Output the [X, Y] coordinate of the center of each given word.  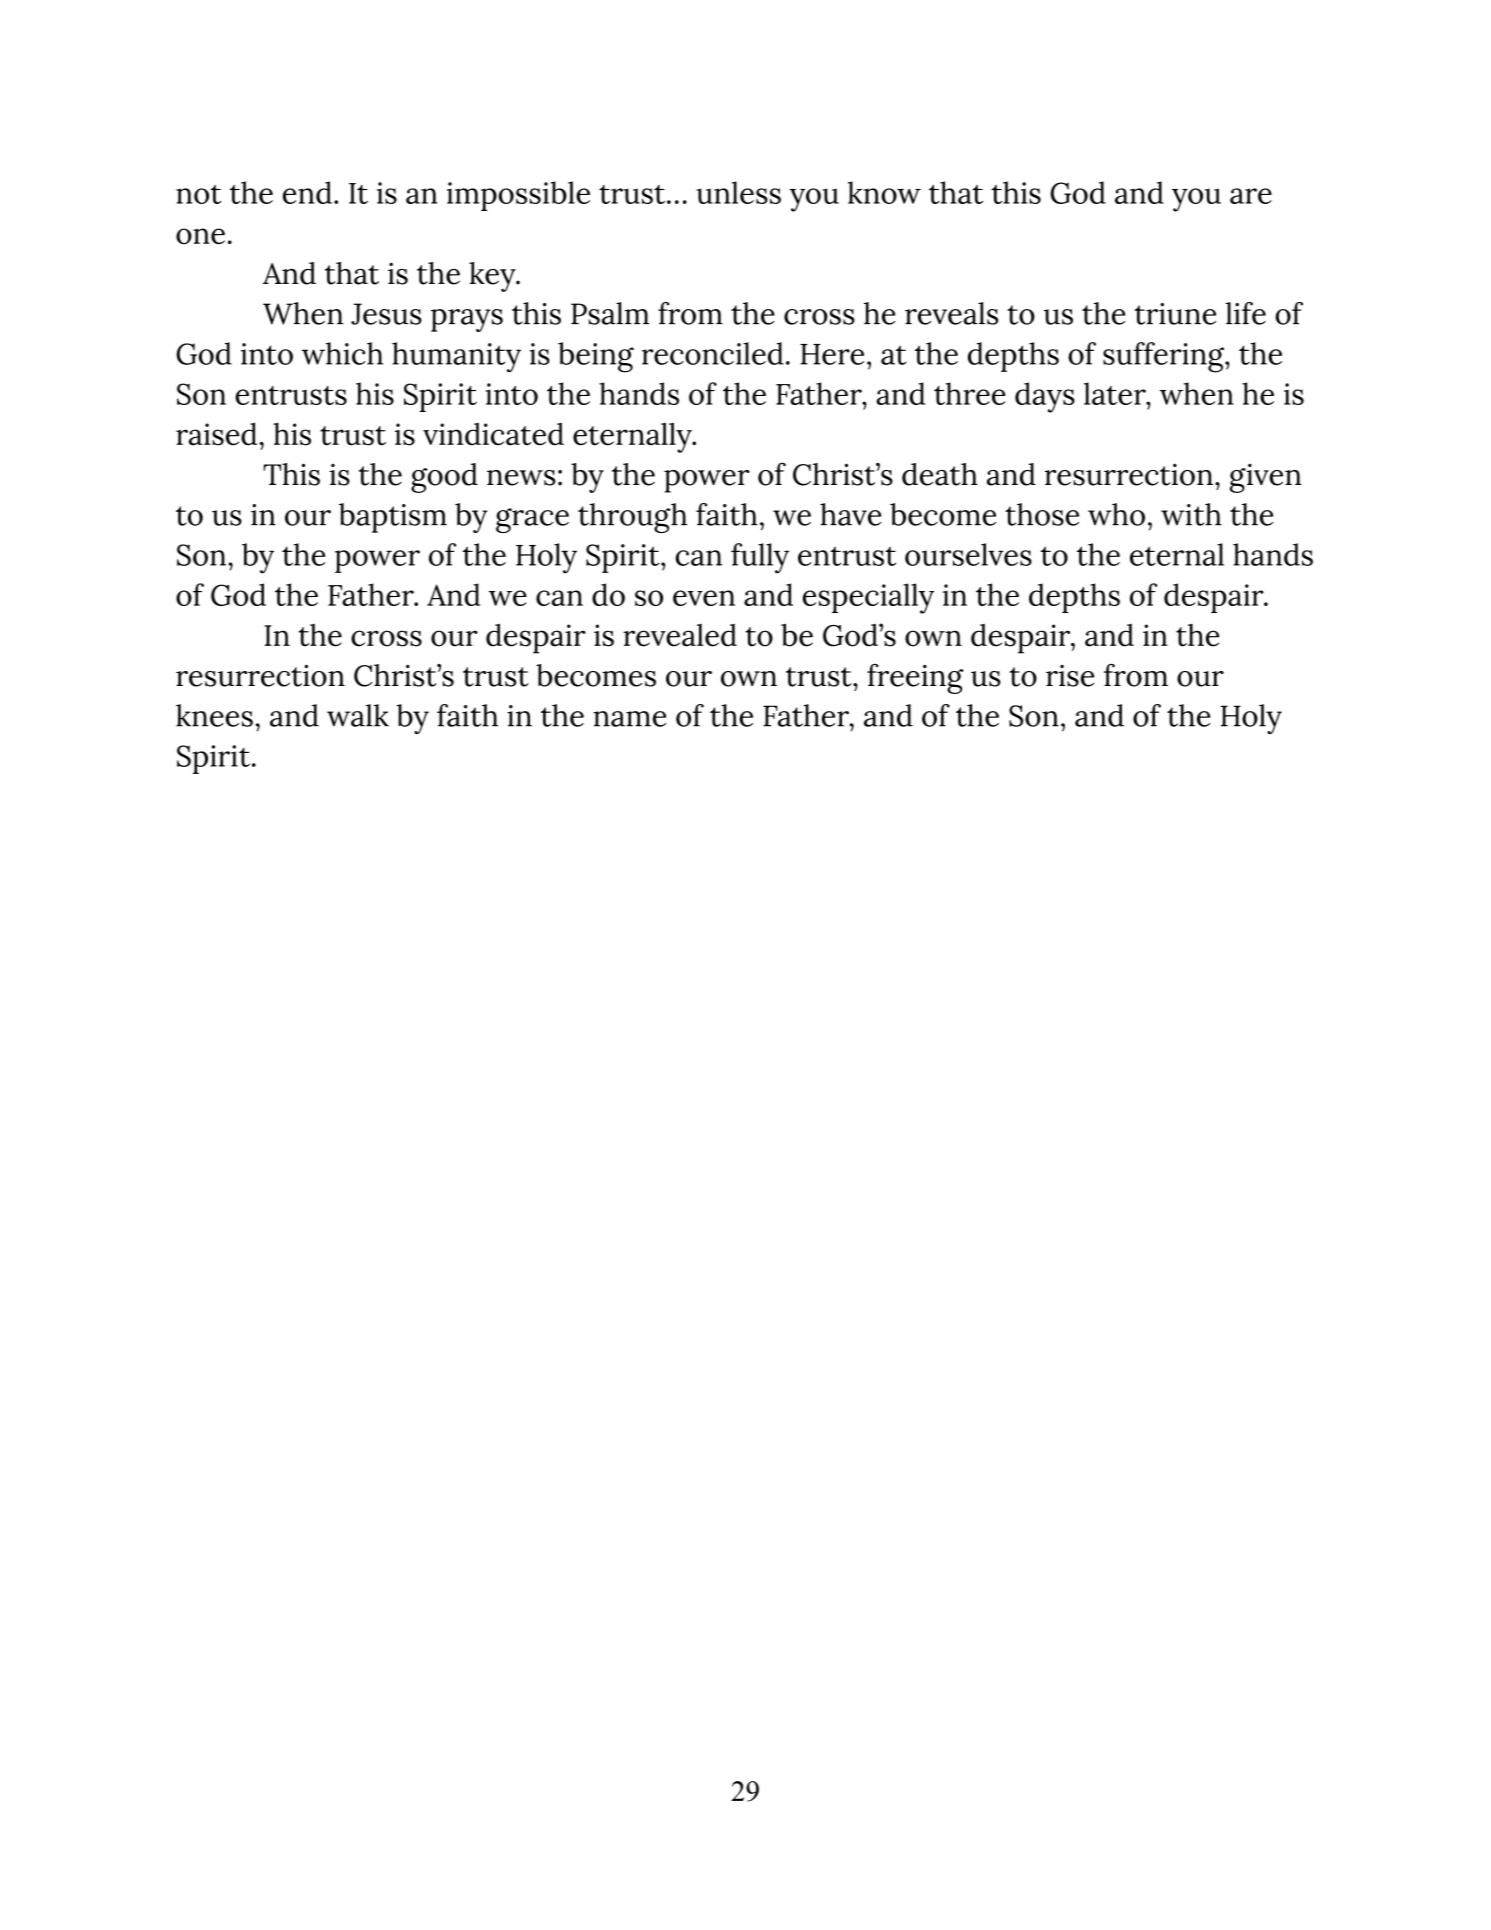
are [1251, 196]
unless [739, 192]
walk [358, 715]
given [1266, 478]
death [940, 474]
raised [216, 434]
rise [1070, 676]
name [629, 719]
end [307, 192]
